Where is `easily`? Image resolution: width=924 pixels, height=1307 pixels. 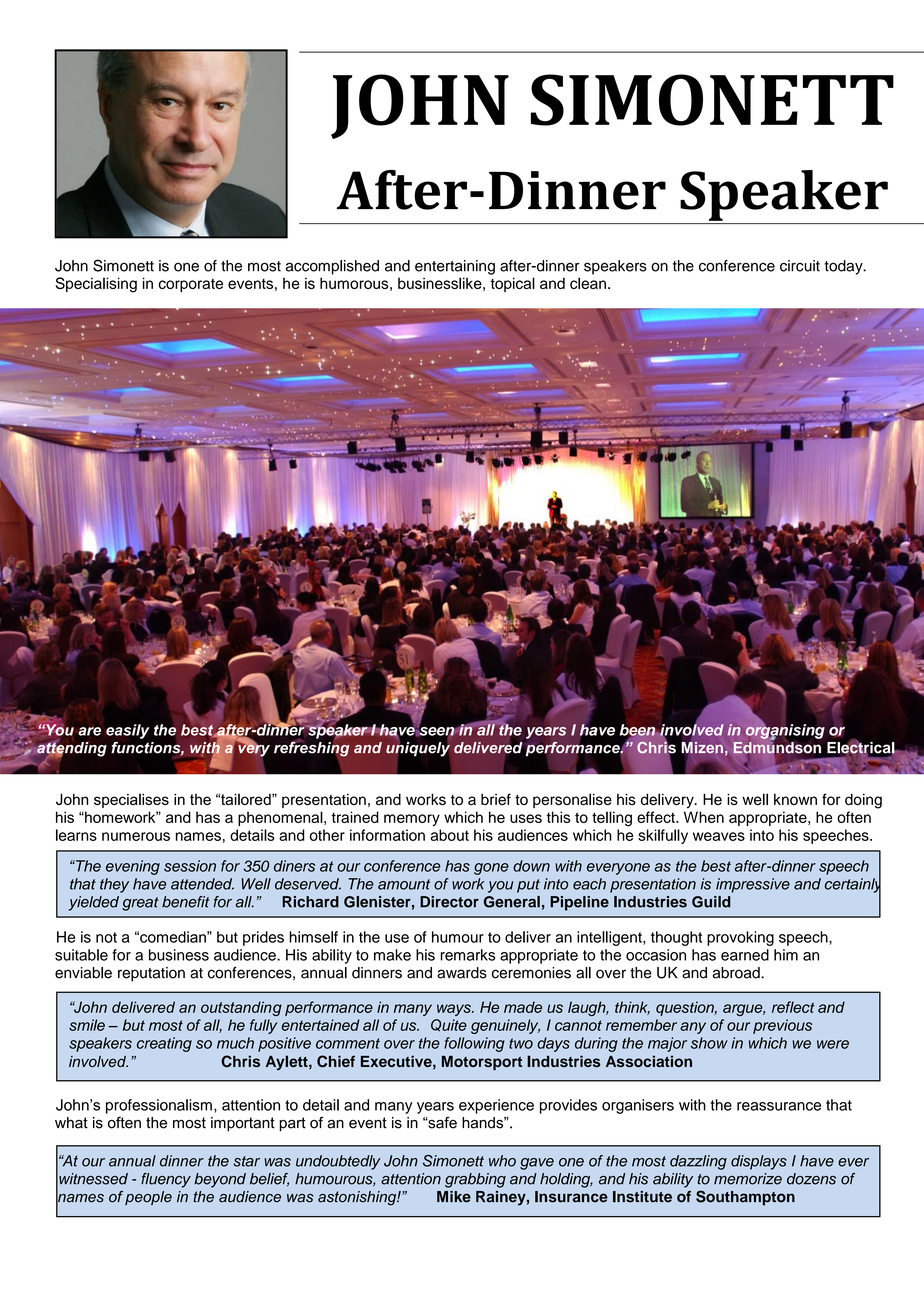
easily is located at coordinates (128, 731).
